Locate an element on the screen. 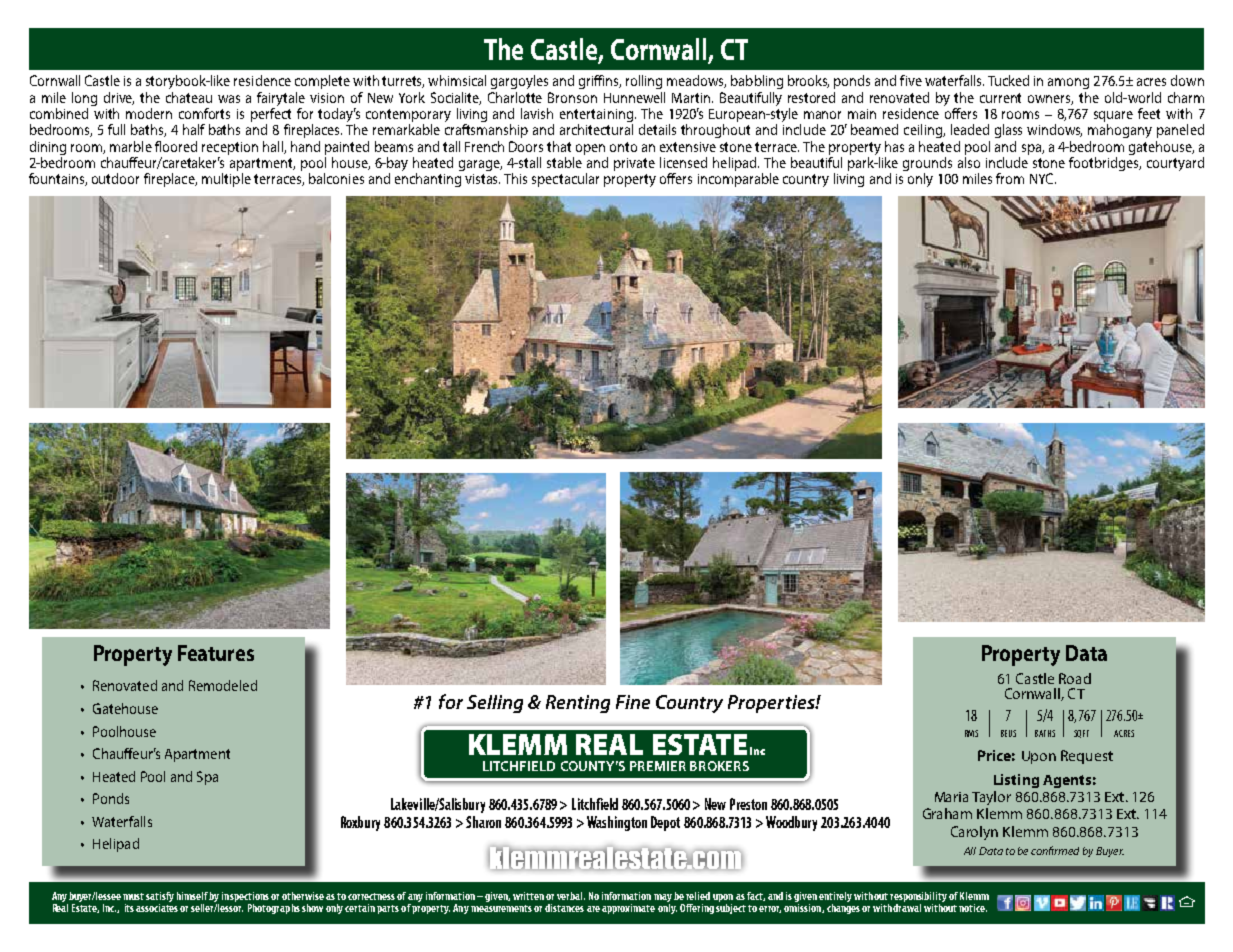  Renting is located at coordinates (578, 704).
